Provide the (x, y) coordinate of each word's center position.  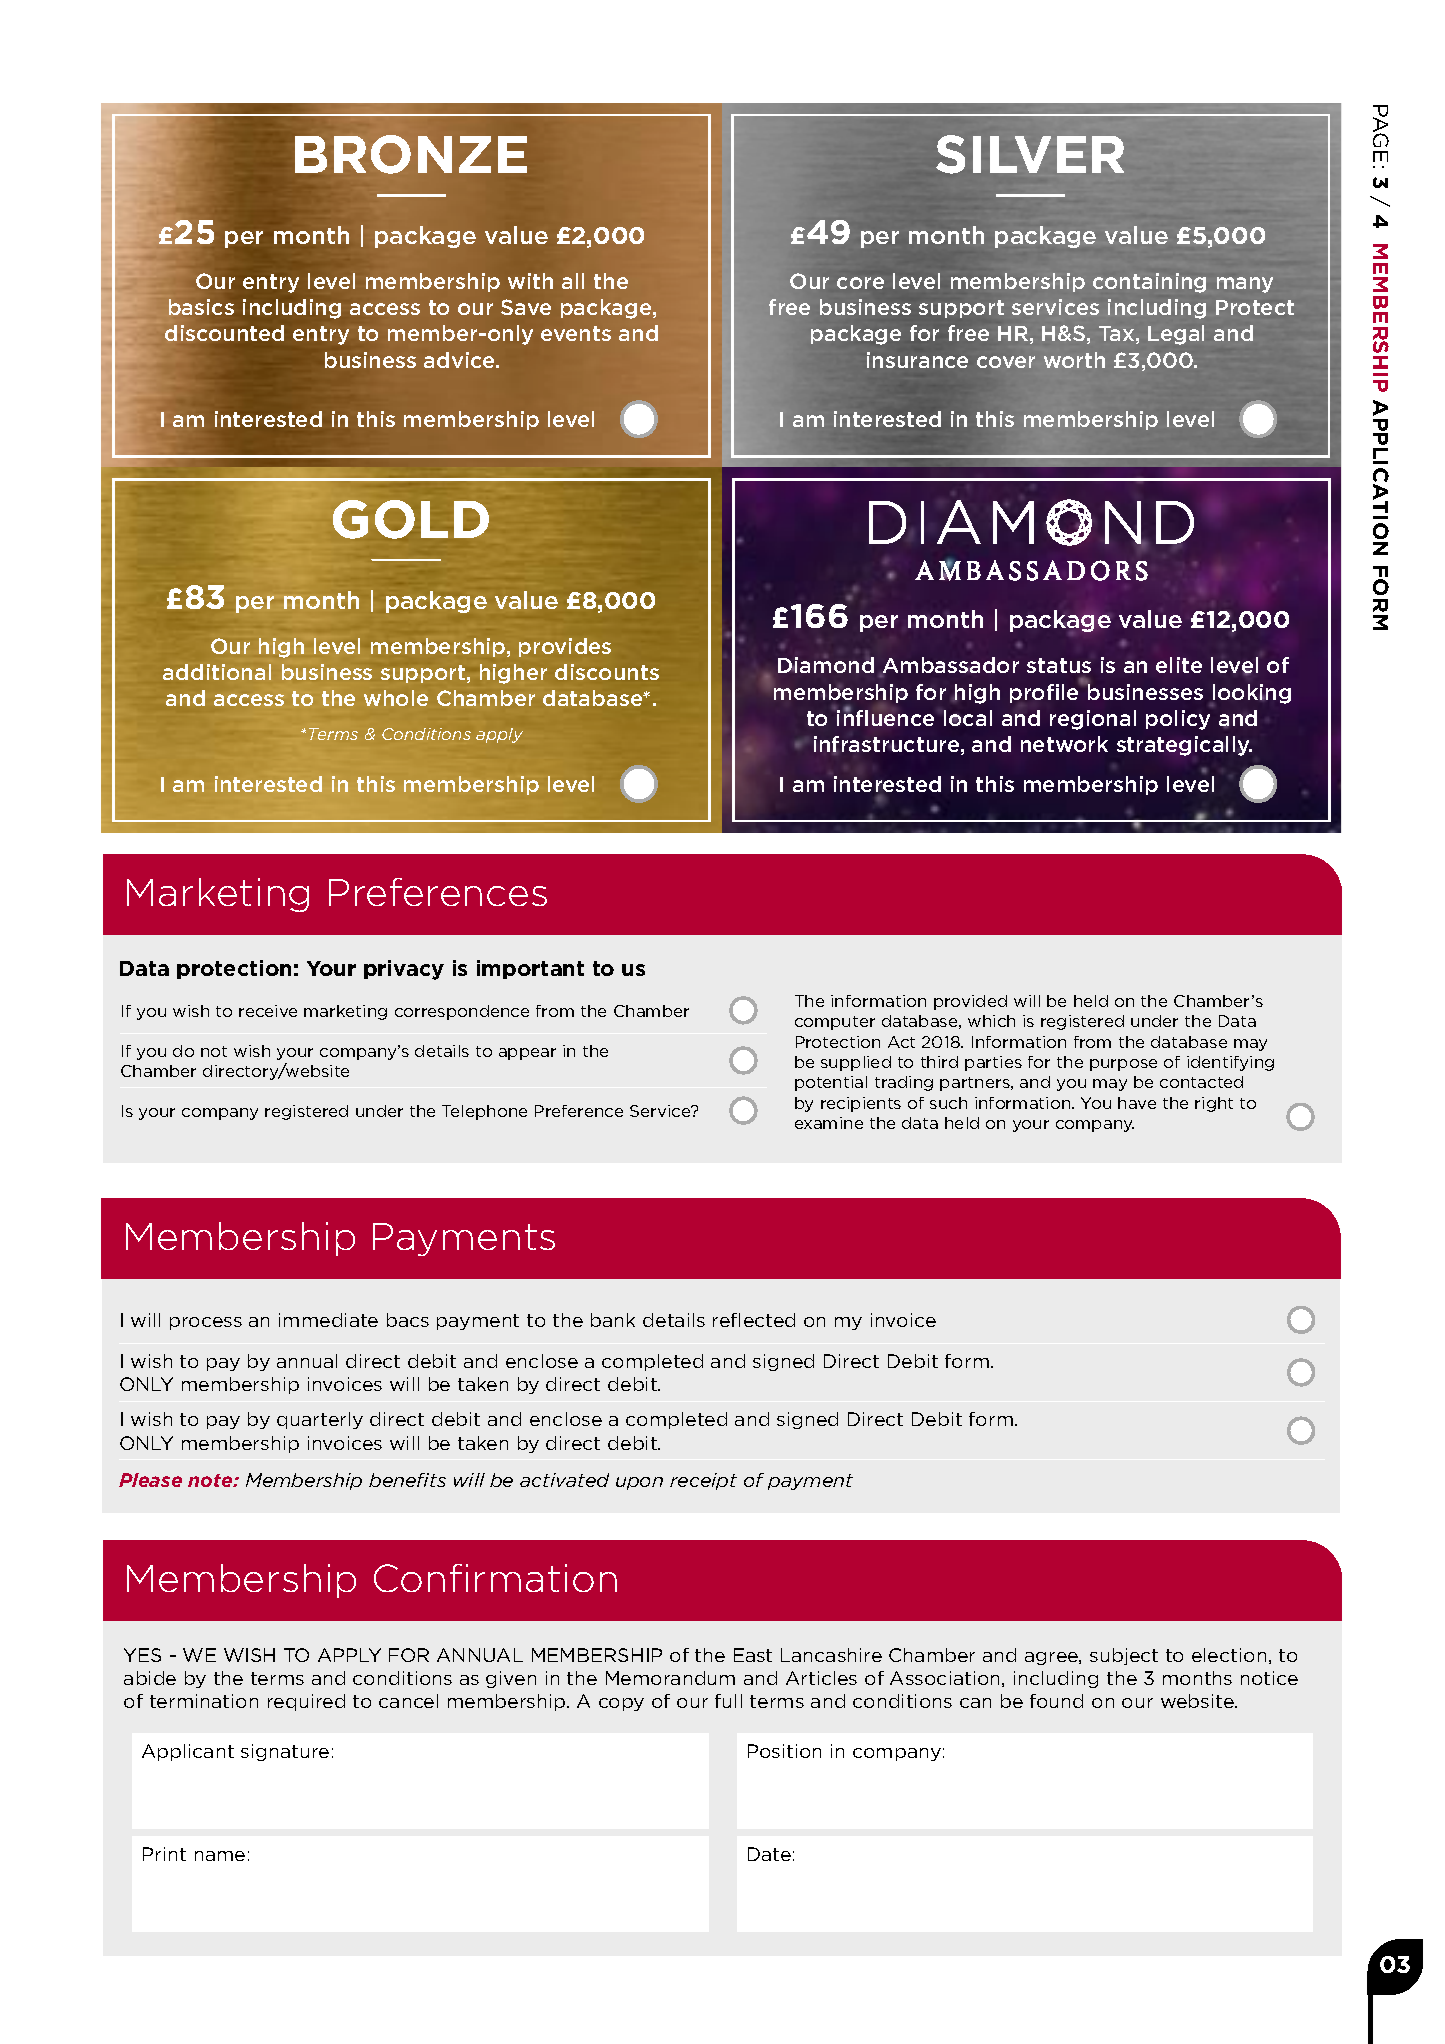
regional (1093, 720)
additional (217, 672)
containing (1149, 283)
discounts (607, 672)
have (1137, 1103)
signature (285, 1752)
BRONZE (411, 154)
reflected (754, 1320)
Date (769, 1854)
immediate (328, 1320)
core (860, 283)
